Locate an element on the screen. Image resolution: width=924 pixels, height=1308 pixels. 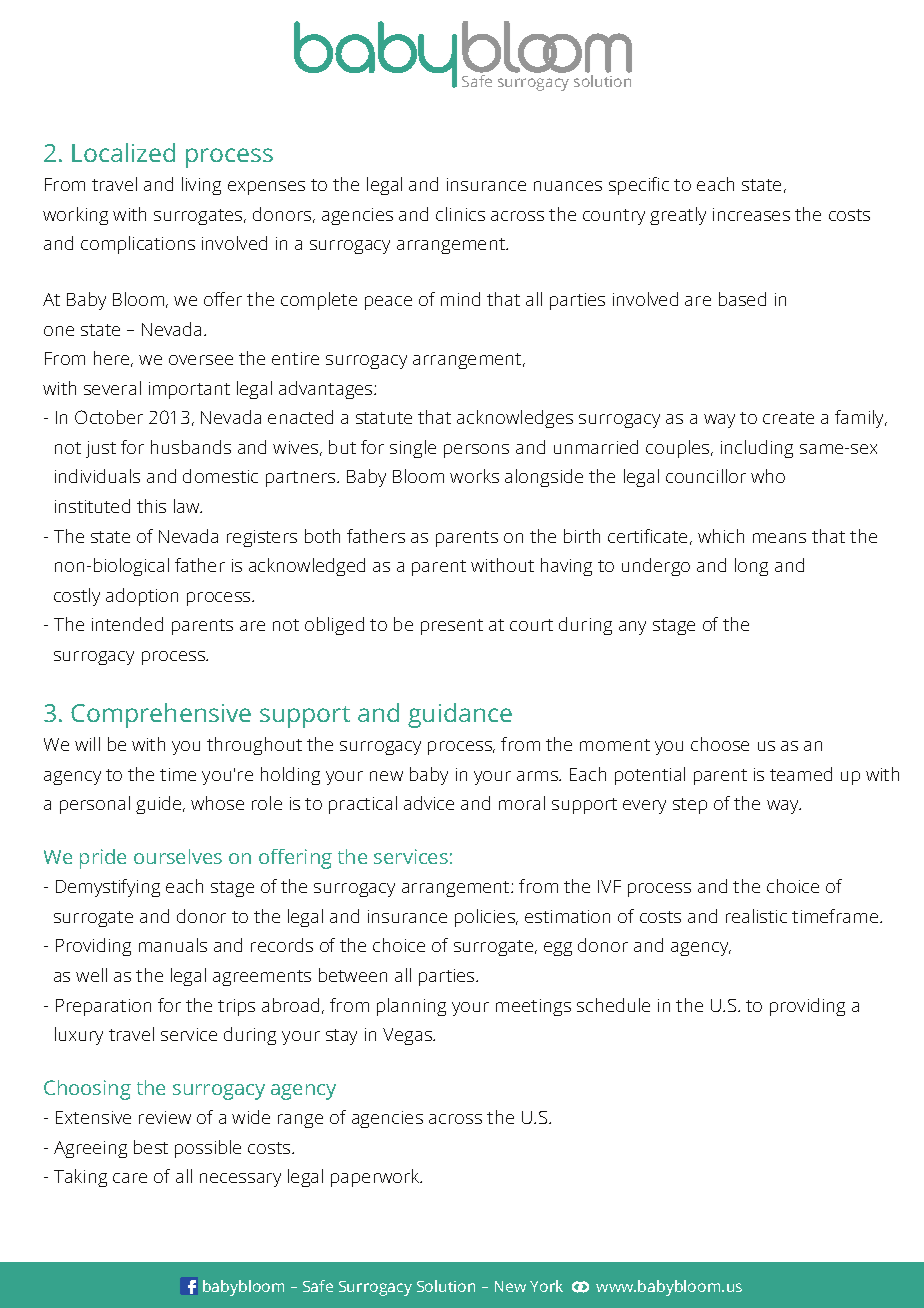
Comprehensive is located at coordinates (161, 715).
